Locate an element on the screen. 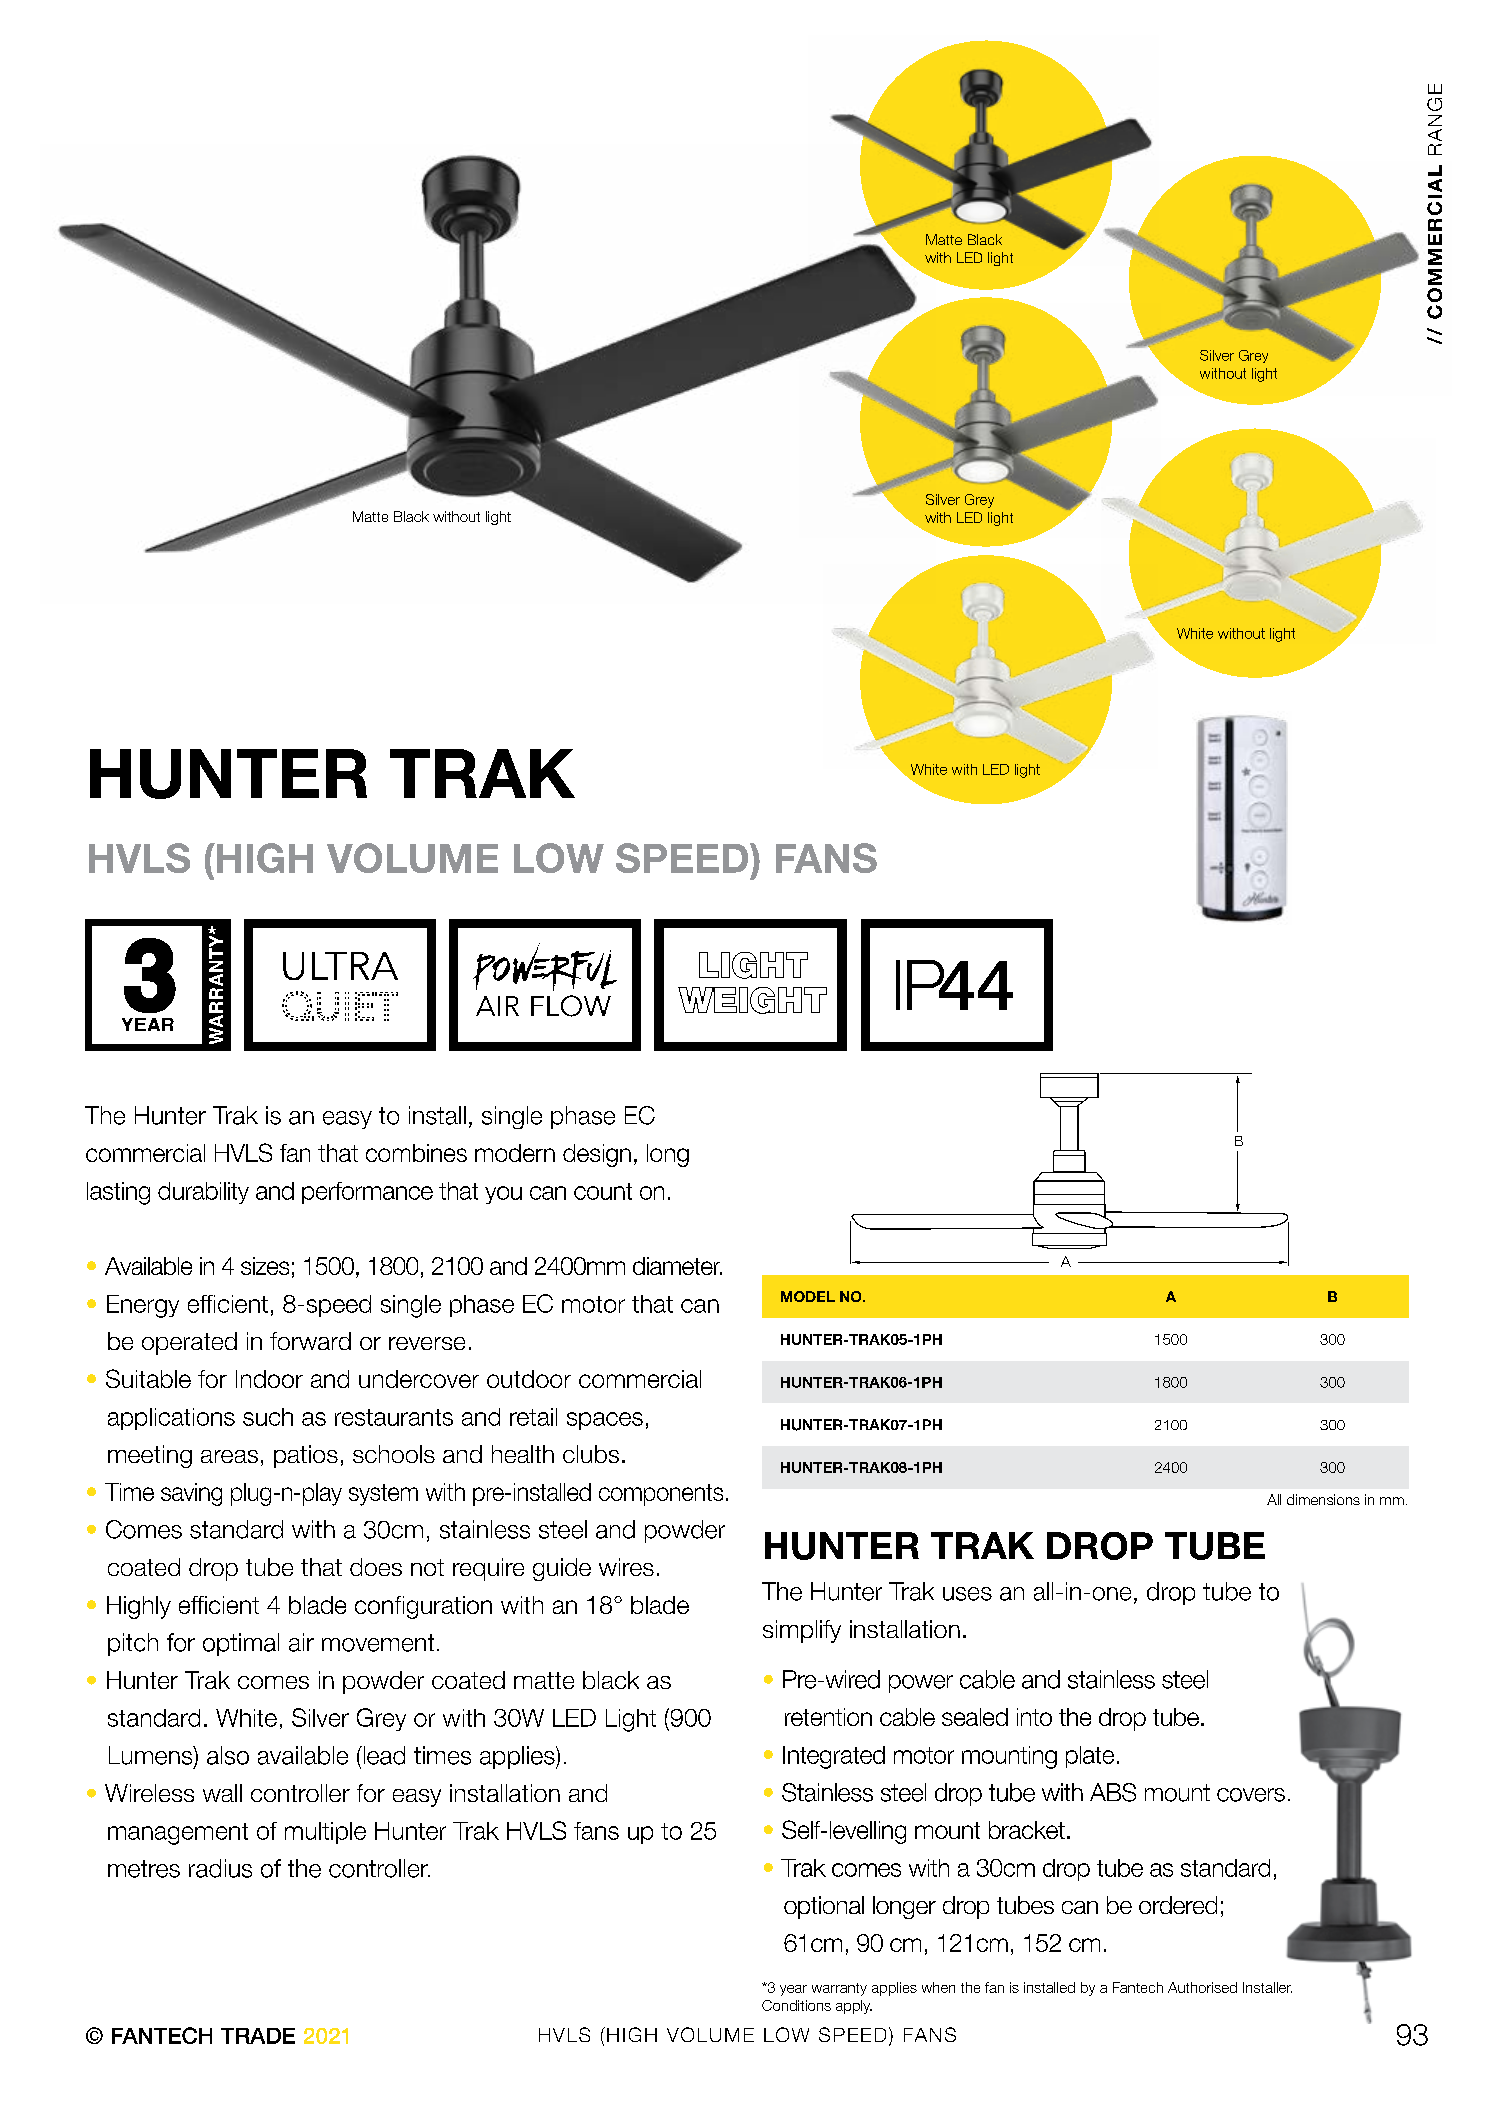  dimensions is located at coordinates (1323, 1499).
